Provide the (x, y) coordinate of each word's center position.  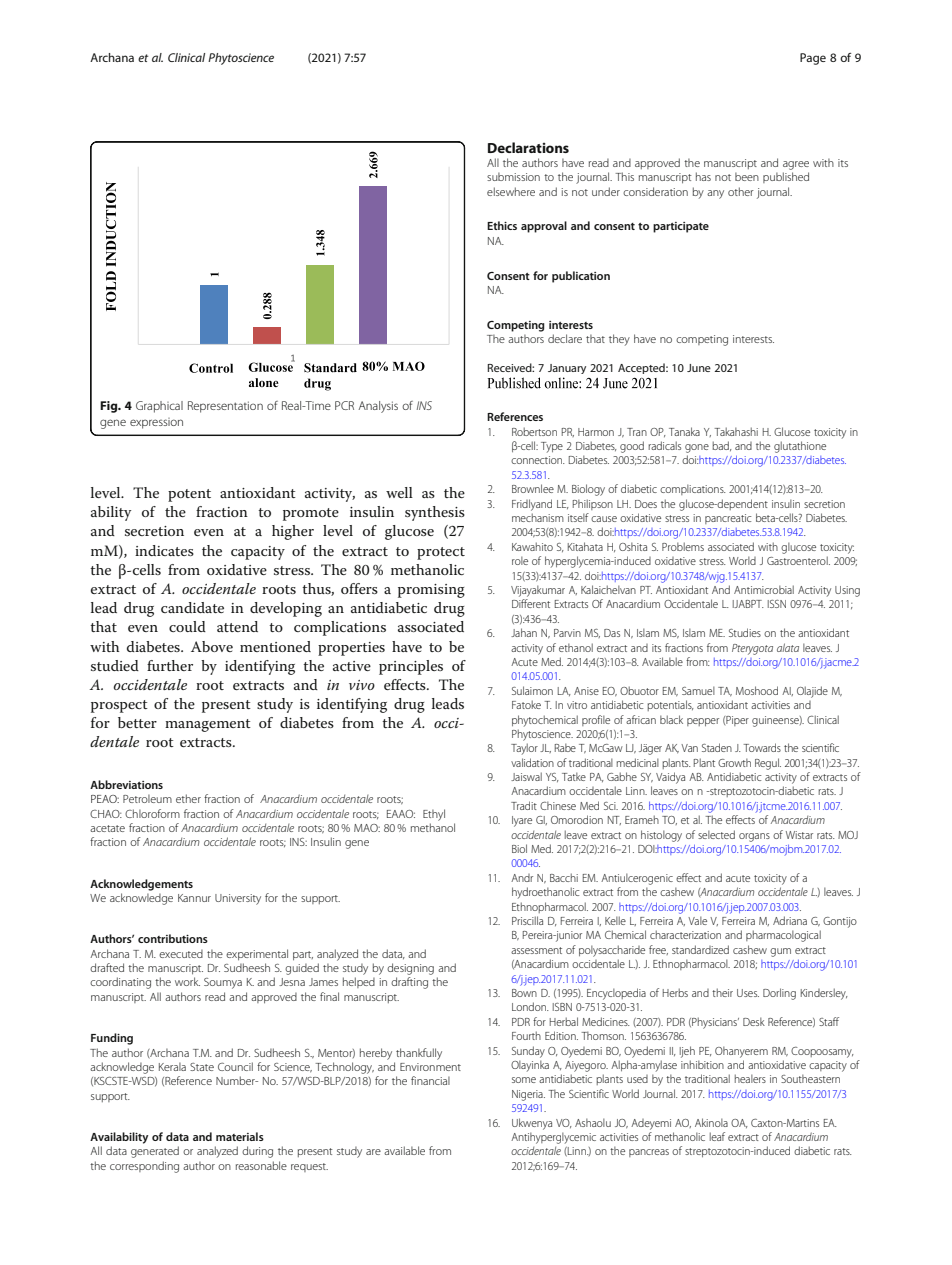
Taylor (524, 749)
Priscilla (527, 920)
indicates (164, 550)
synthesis (435, 513)
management (208, 725)
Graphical (159, 407)
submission (513, 176)
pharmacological (783, 936)
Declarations (528, 147)
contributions (173, 938)
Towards (762, 747)
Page (813, 59)
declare (565, 338)
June (699, 368)
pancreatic (728, 519)
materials (240, 1136)
